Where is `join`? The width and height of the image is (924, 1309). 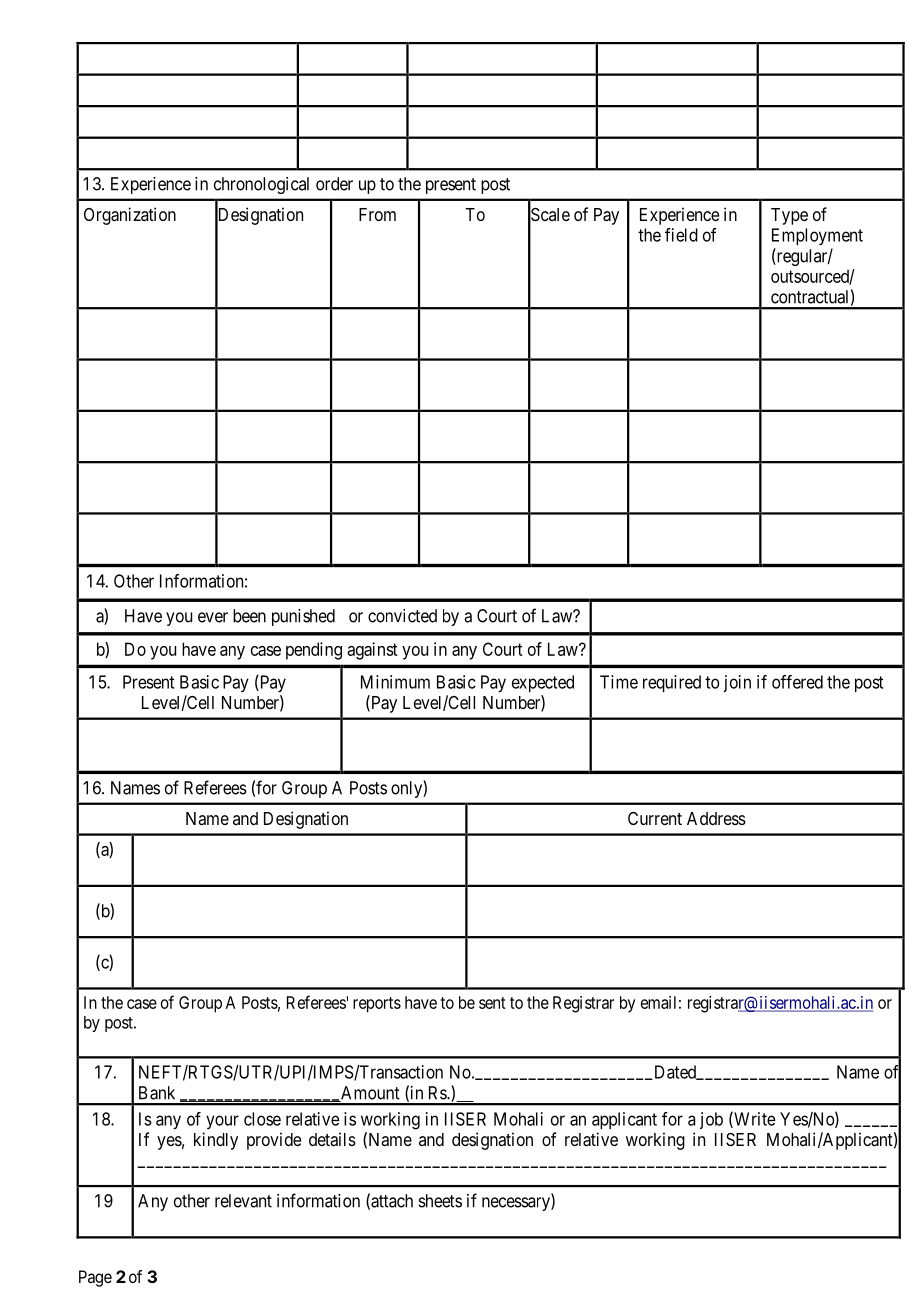
join is located at coordinates (737, 683).
